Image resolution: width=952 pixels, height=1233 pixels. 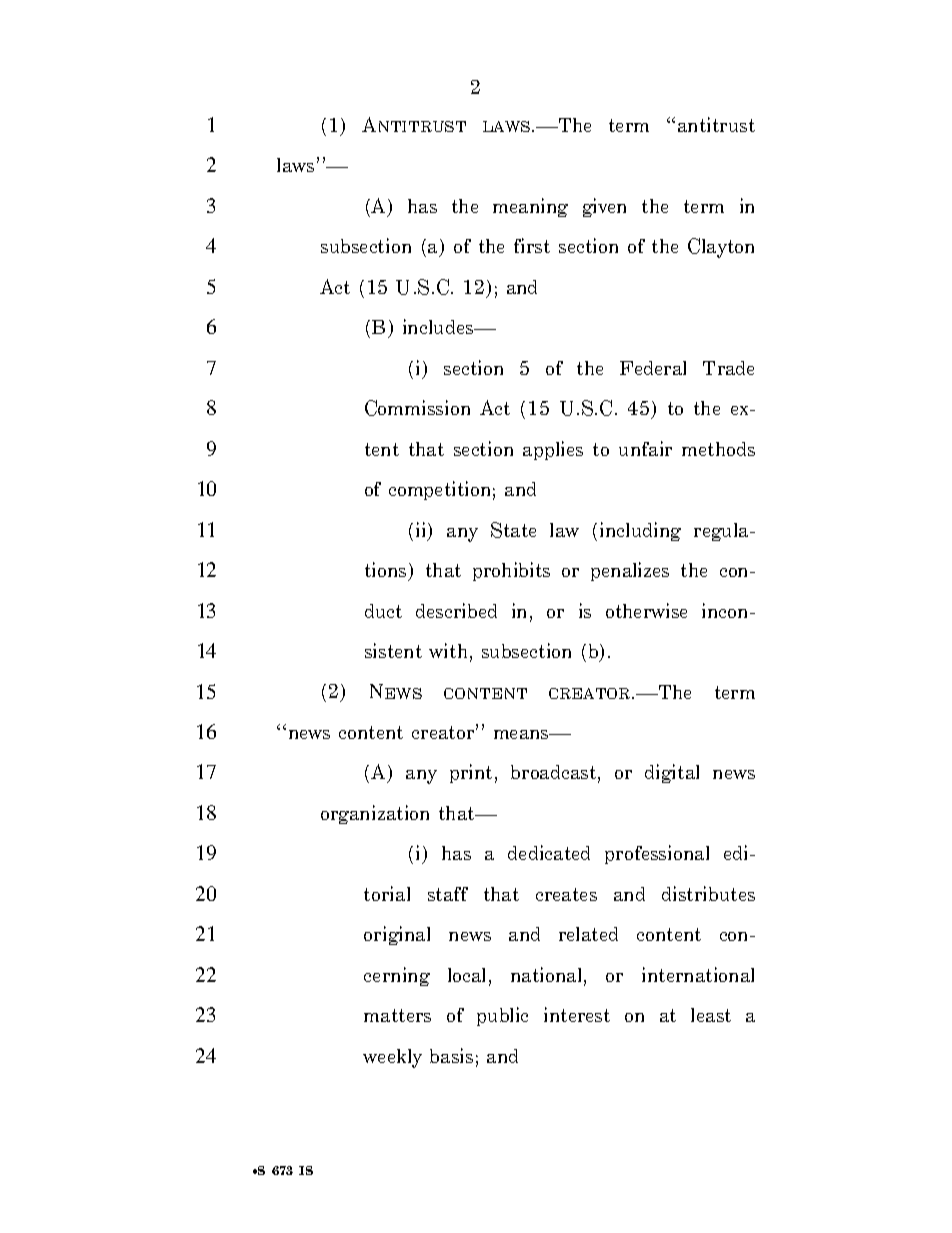 What do you see at coordinates (439, 326) in the screenshot?
I see `includes` at bounding box center [439, 326].
